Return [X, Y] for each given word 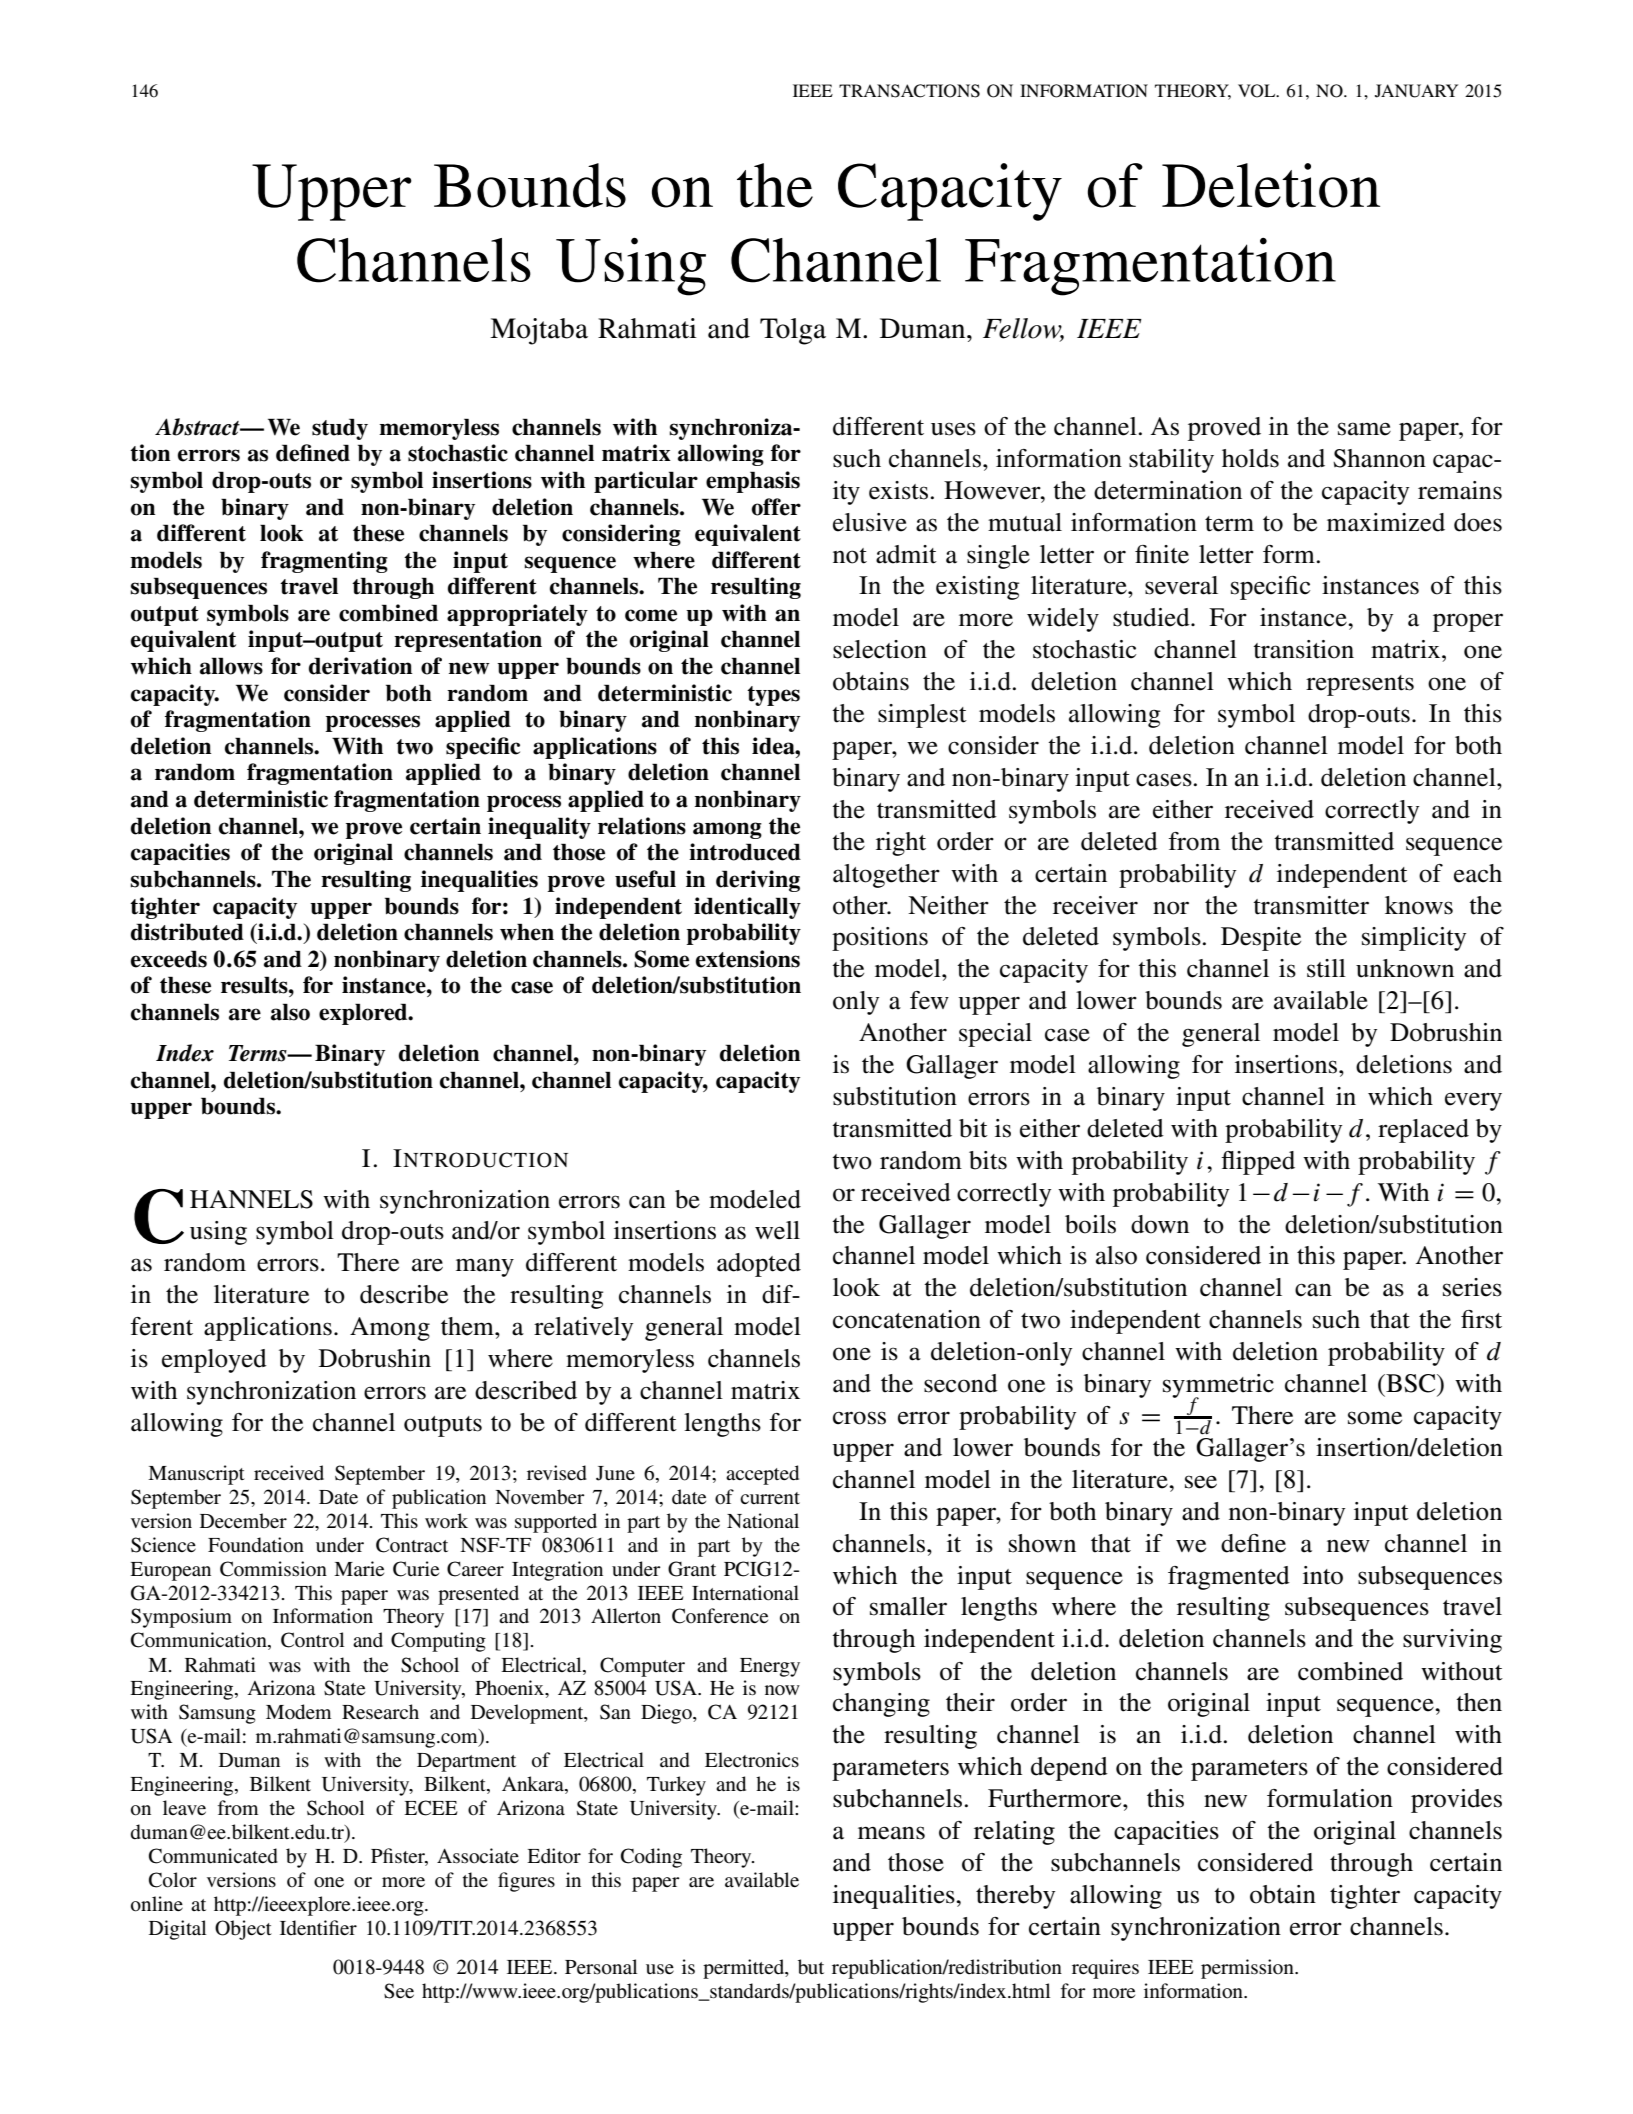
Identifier [318, 1928]
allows [231, 666]
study [340, 429]
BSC [1411, 1383]
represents [1360, 685]
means [891, 1833]
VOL [1258, 91]
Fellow [1023, 329]
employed [214, 1361]
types [773, 696]
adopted [759, 1265]
